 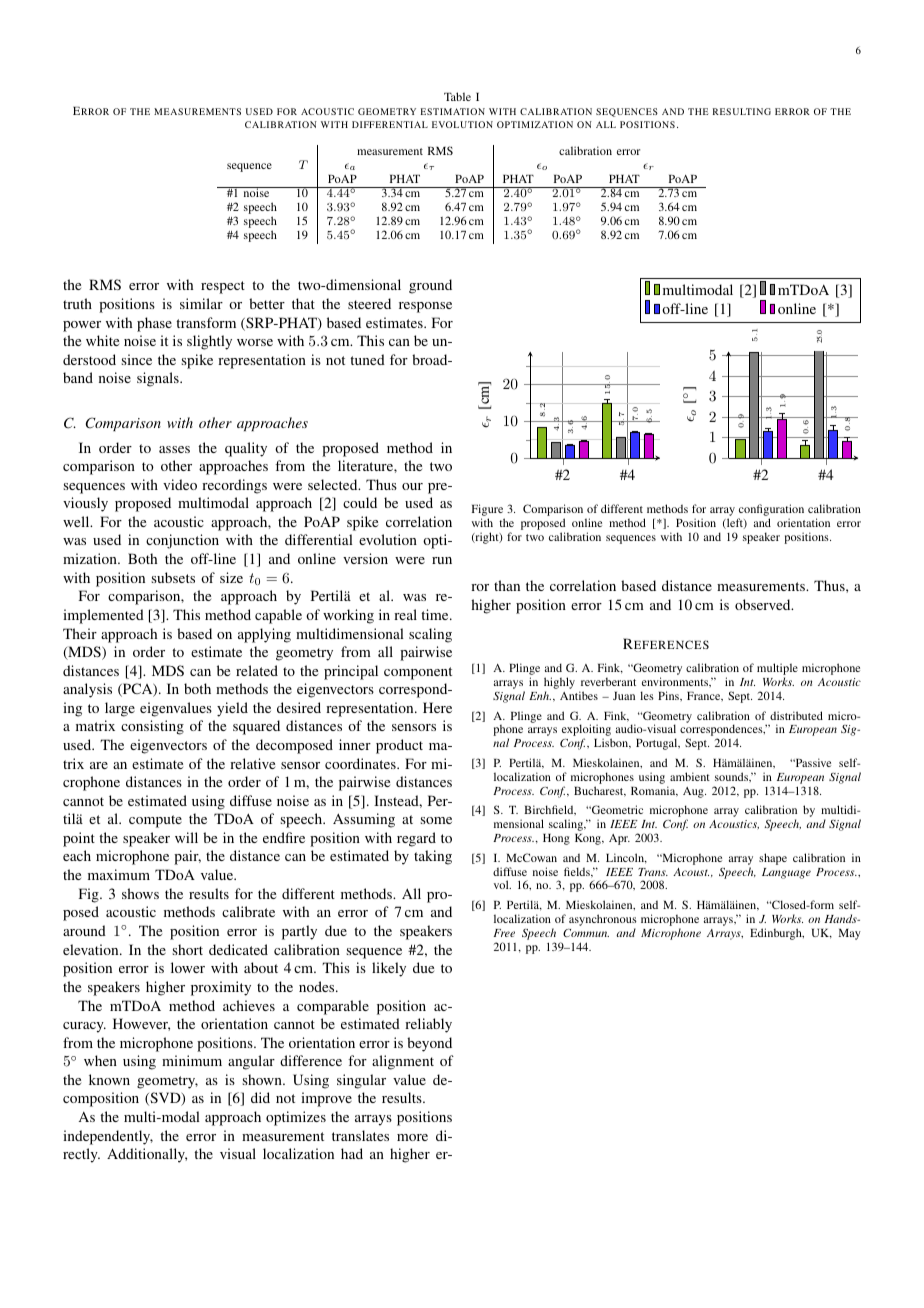 What do you see at coordinates (108, 1137) in the screenshot?
I see `independently` at bounding box center [108, 1137].
